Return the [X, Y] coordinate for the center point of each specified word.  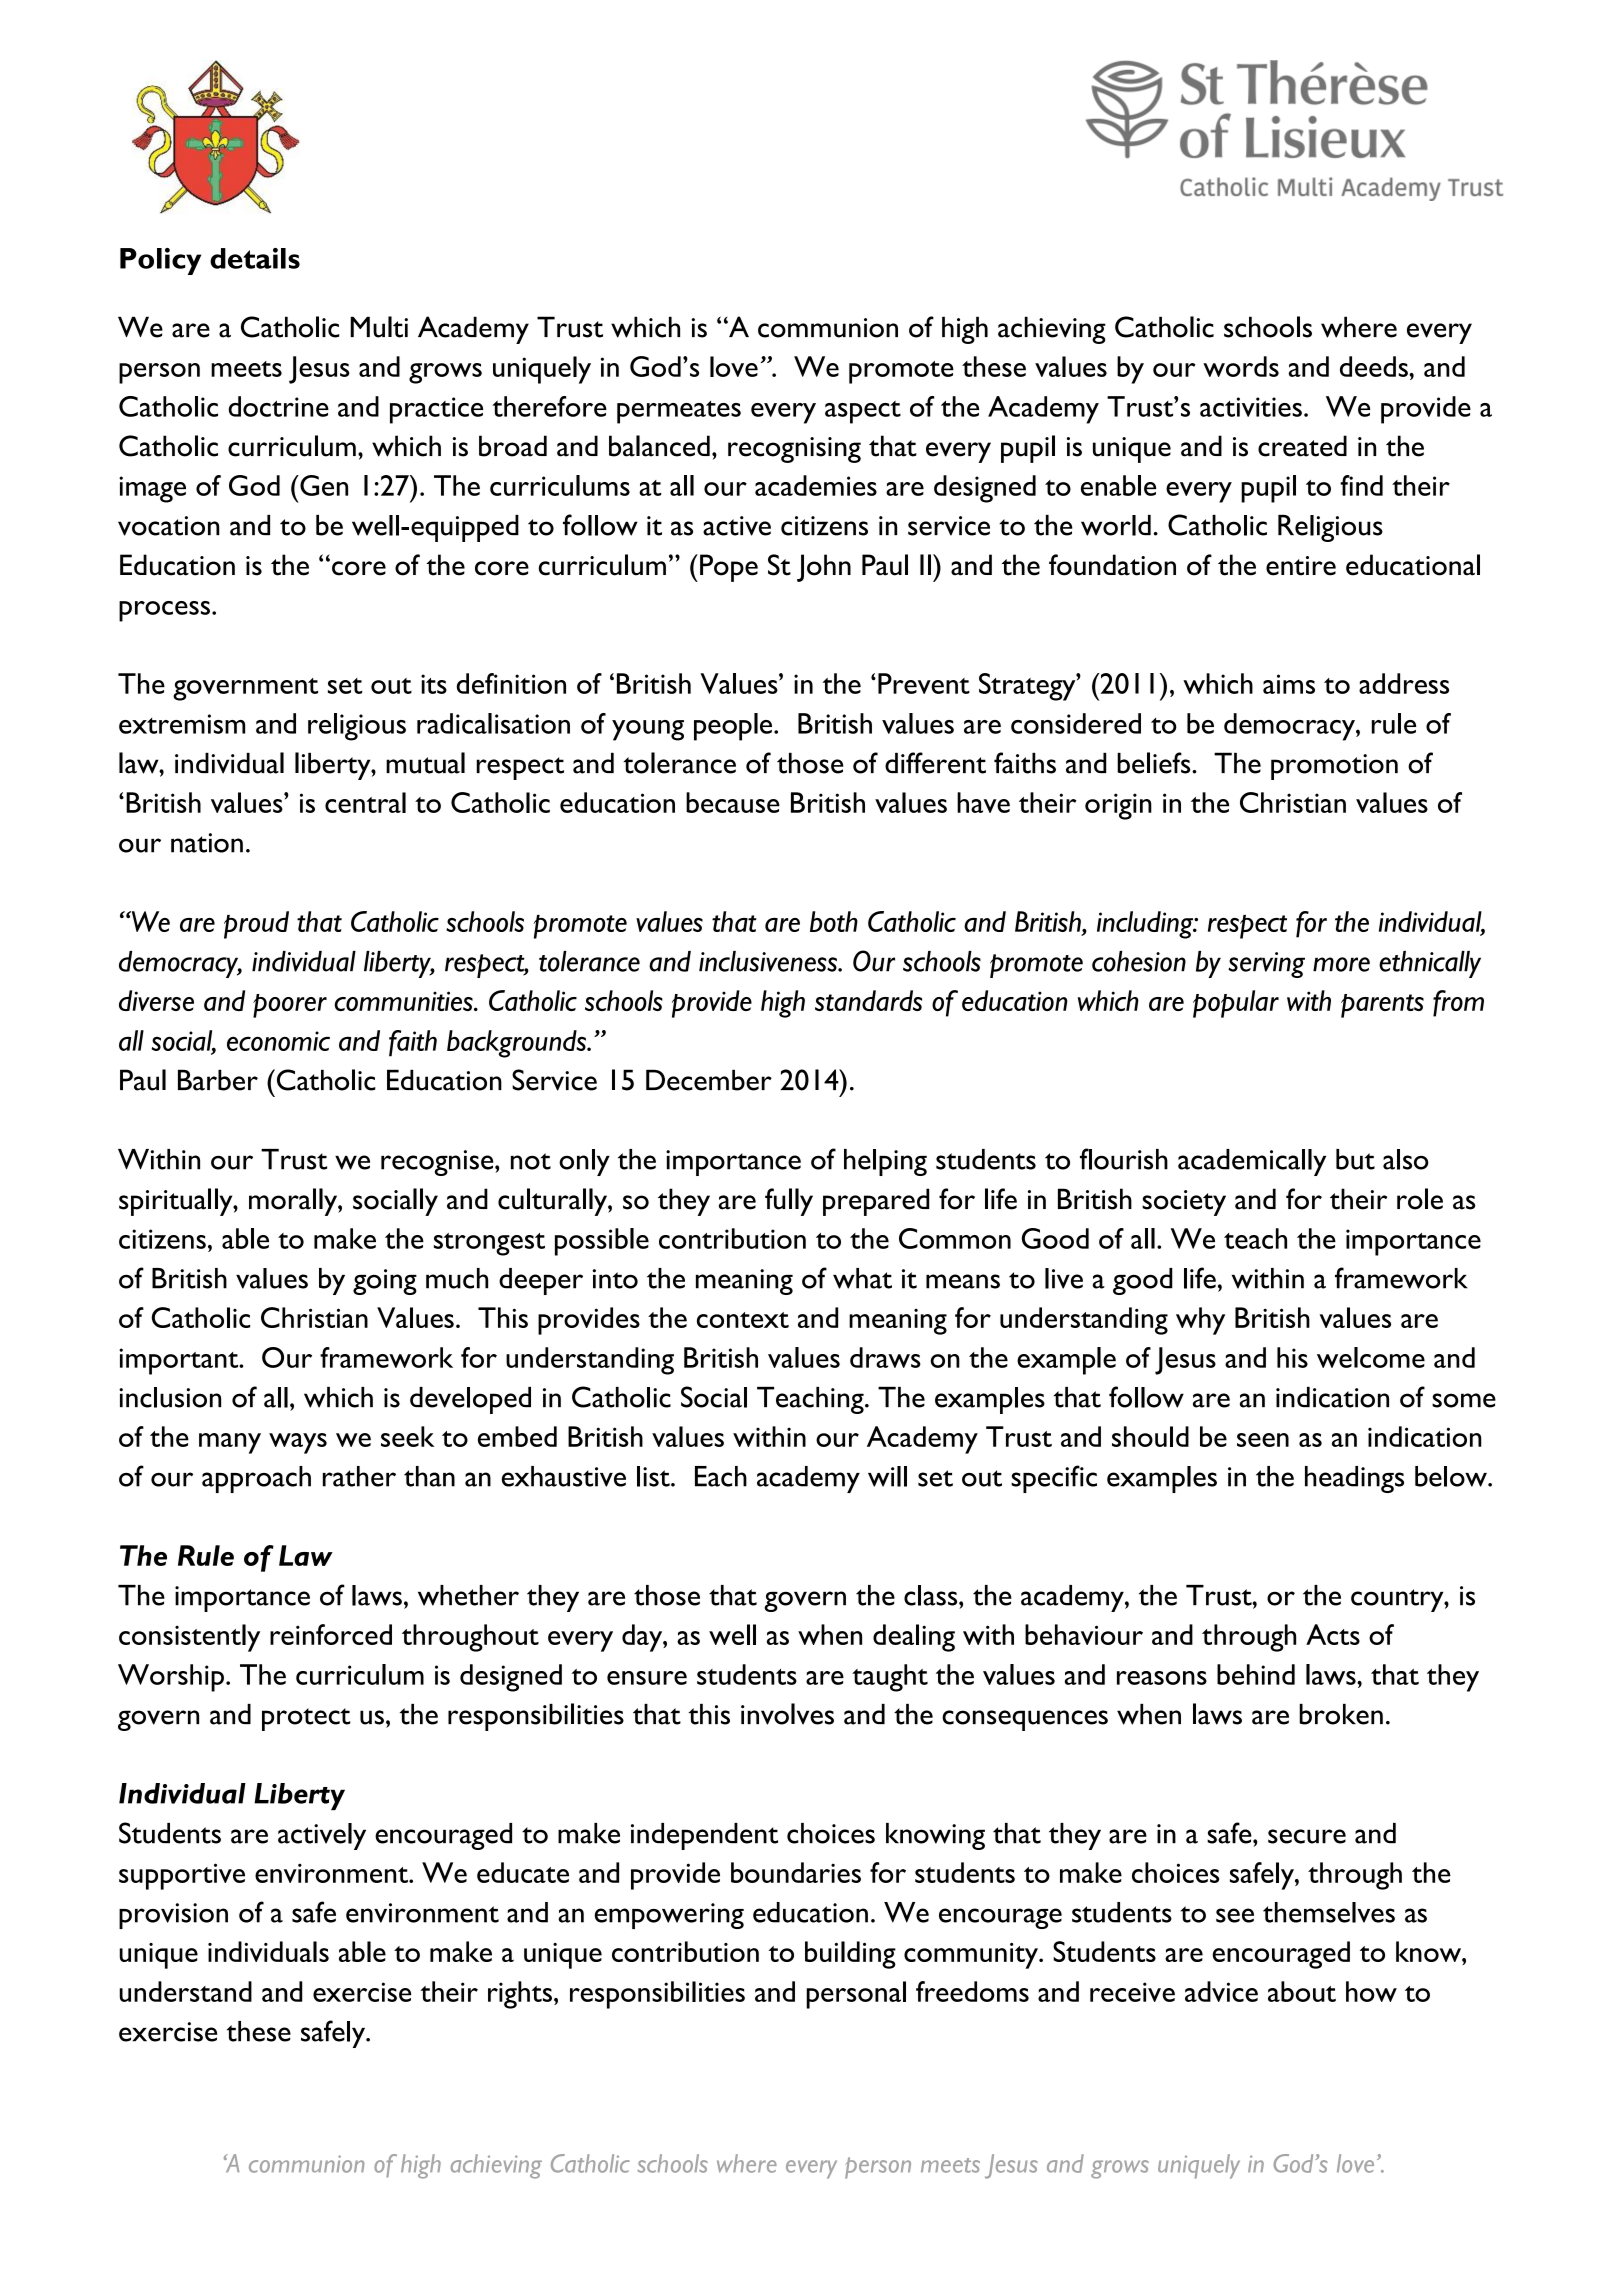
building [850, 1955]
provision [173, 1916]
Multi [379, 327]
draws [885, 1357]
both [834, 921]
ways [298, 1443]
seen [1263, 1440]
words [1241, 366]
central [365, 802]
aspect [863, 412]
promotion [1334, 767]
